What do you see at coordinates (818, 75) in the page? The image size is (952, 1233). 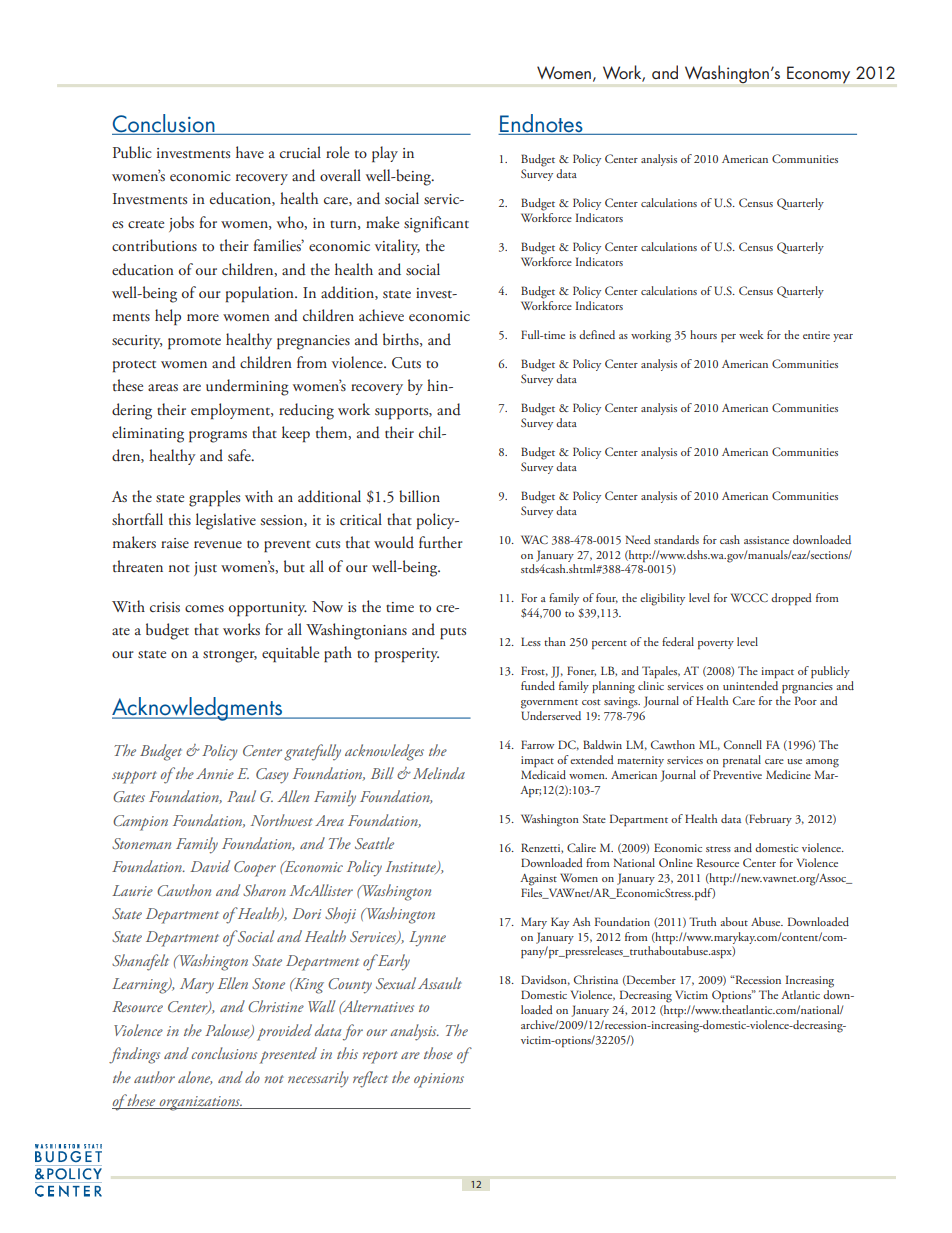 I see `Economy` at bounding box center [818, 75].
